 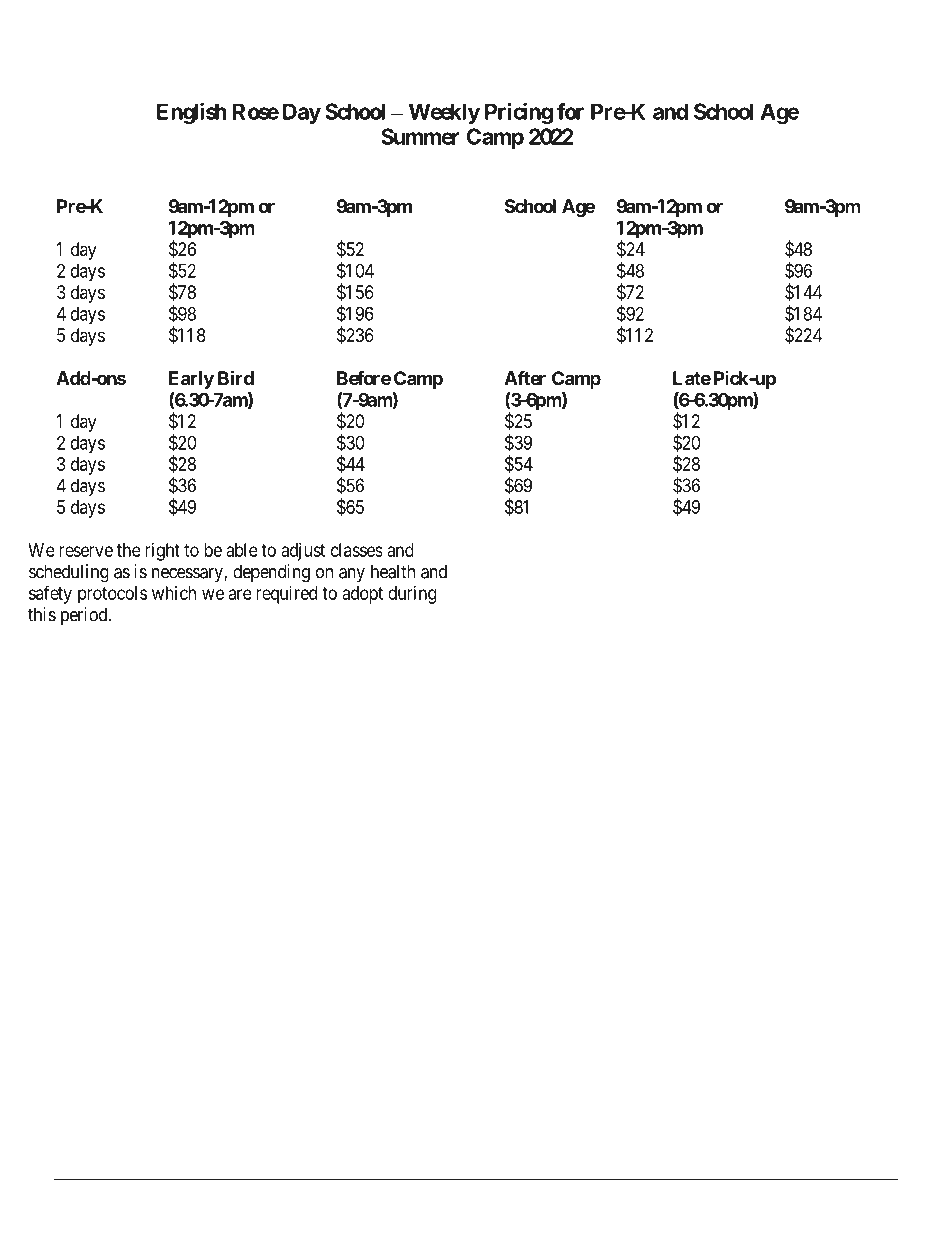 What do you see at coordinates (112, 595) in the document?
I see `protocols` at bounding box center [112, 595].
